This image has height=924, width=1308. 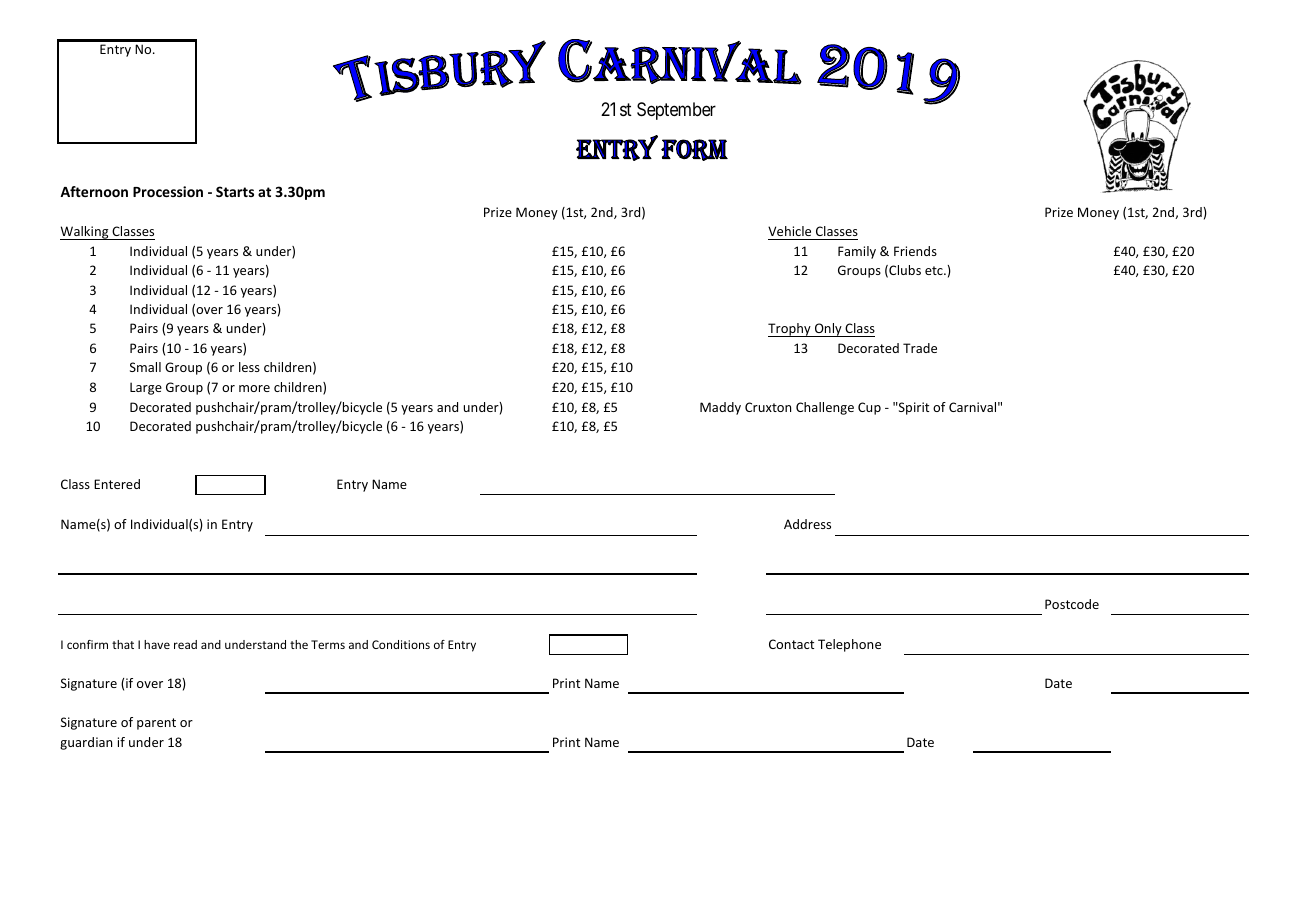 What do you see at coordinates (913, 408) in the image?
I see `Spirit` at bounding box center [913, 408].
